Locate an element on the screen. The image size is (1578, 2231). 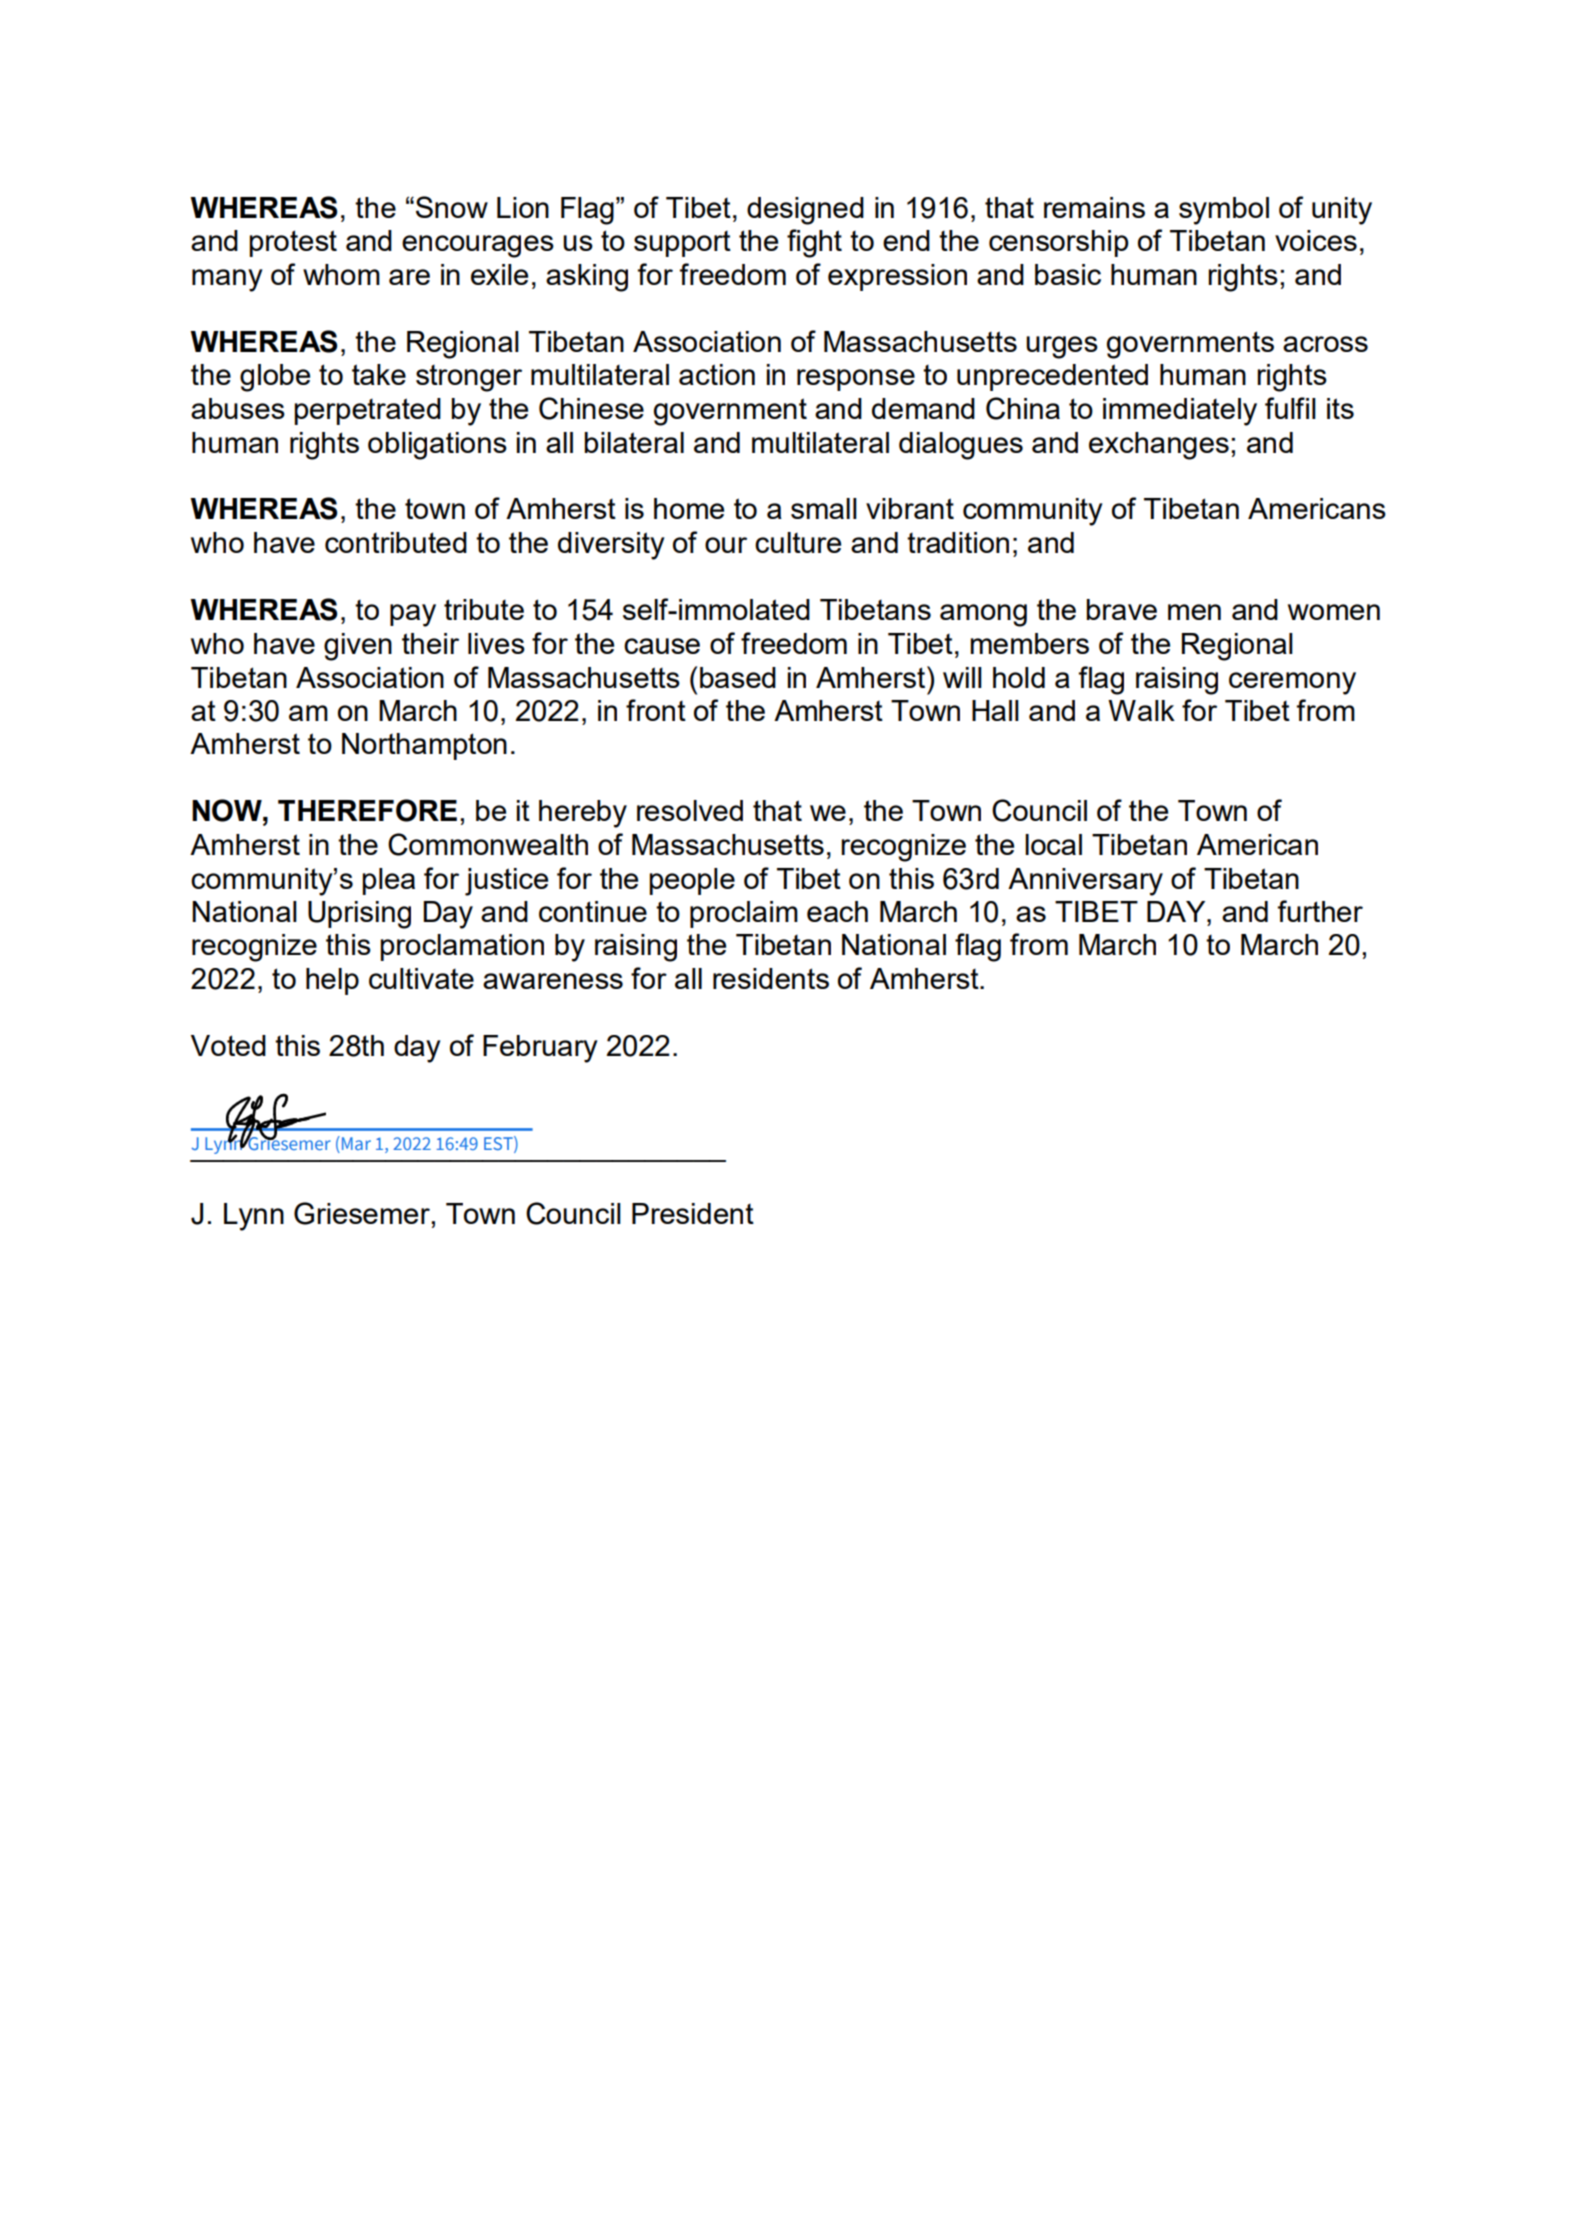
fight is located at coordinates (814, 243).
